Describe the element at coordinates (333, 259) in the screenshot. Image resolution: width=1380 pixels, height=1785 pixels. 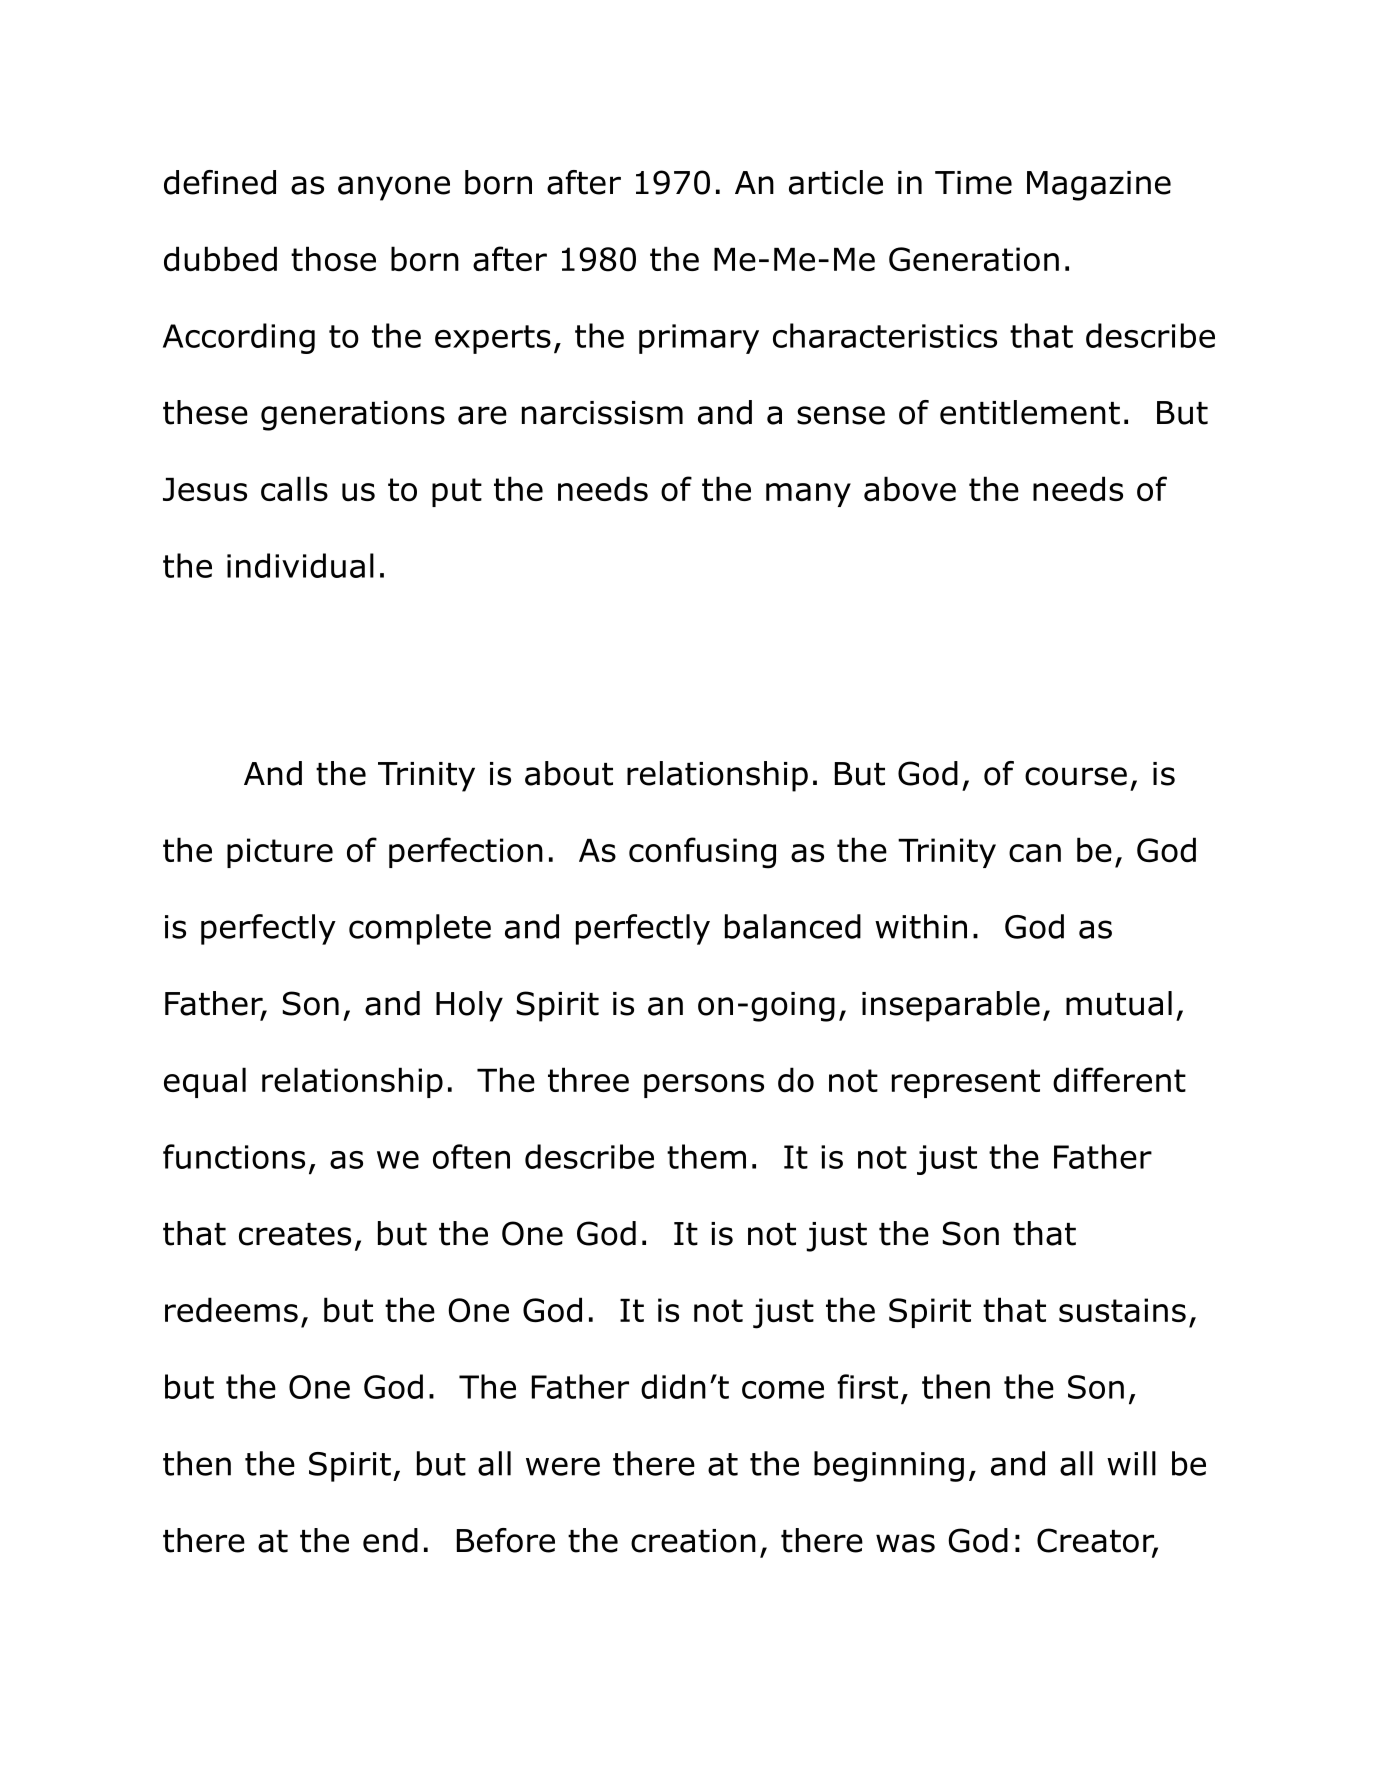
I see `those` at that location.
